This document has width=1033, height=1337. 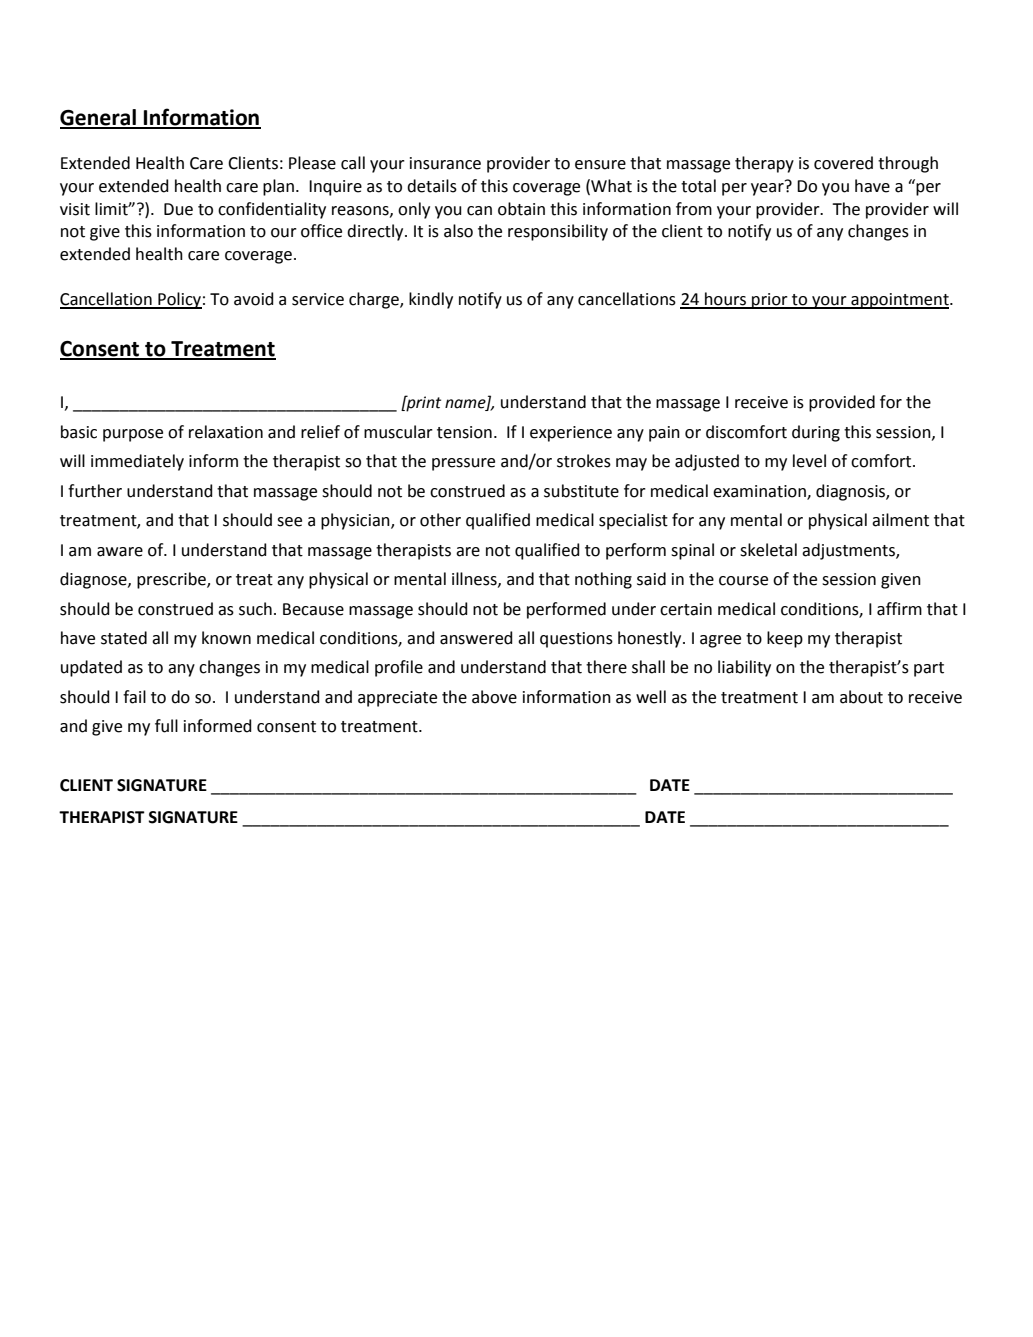 What do you see at coordinates (843, 163) in the document?
I see `covered` at bounding box center [843, 163].
